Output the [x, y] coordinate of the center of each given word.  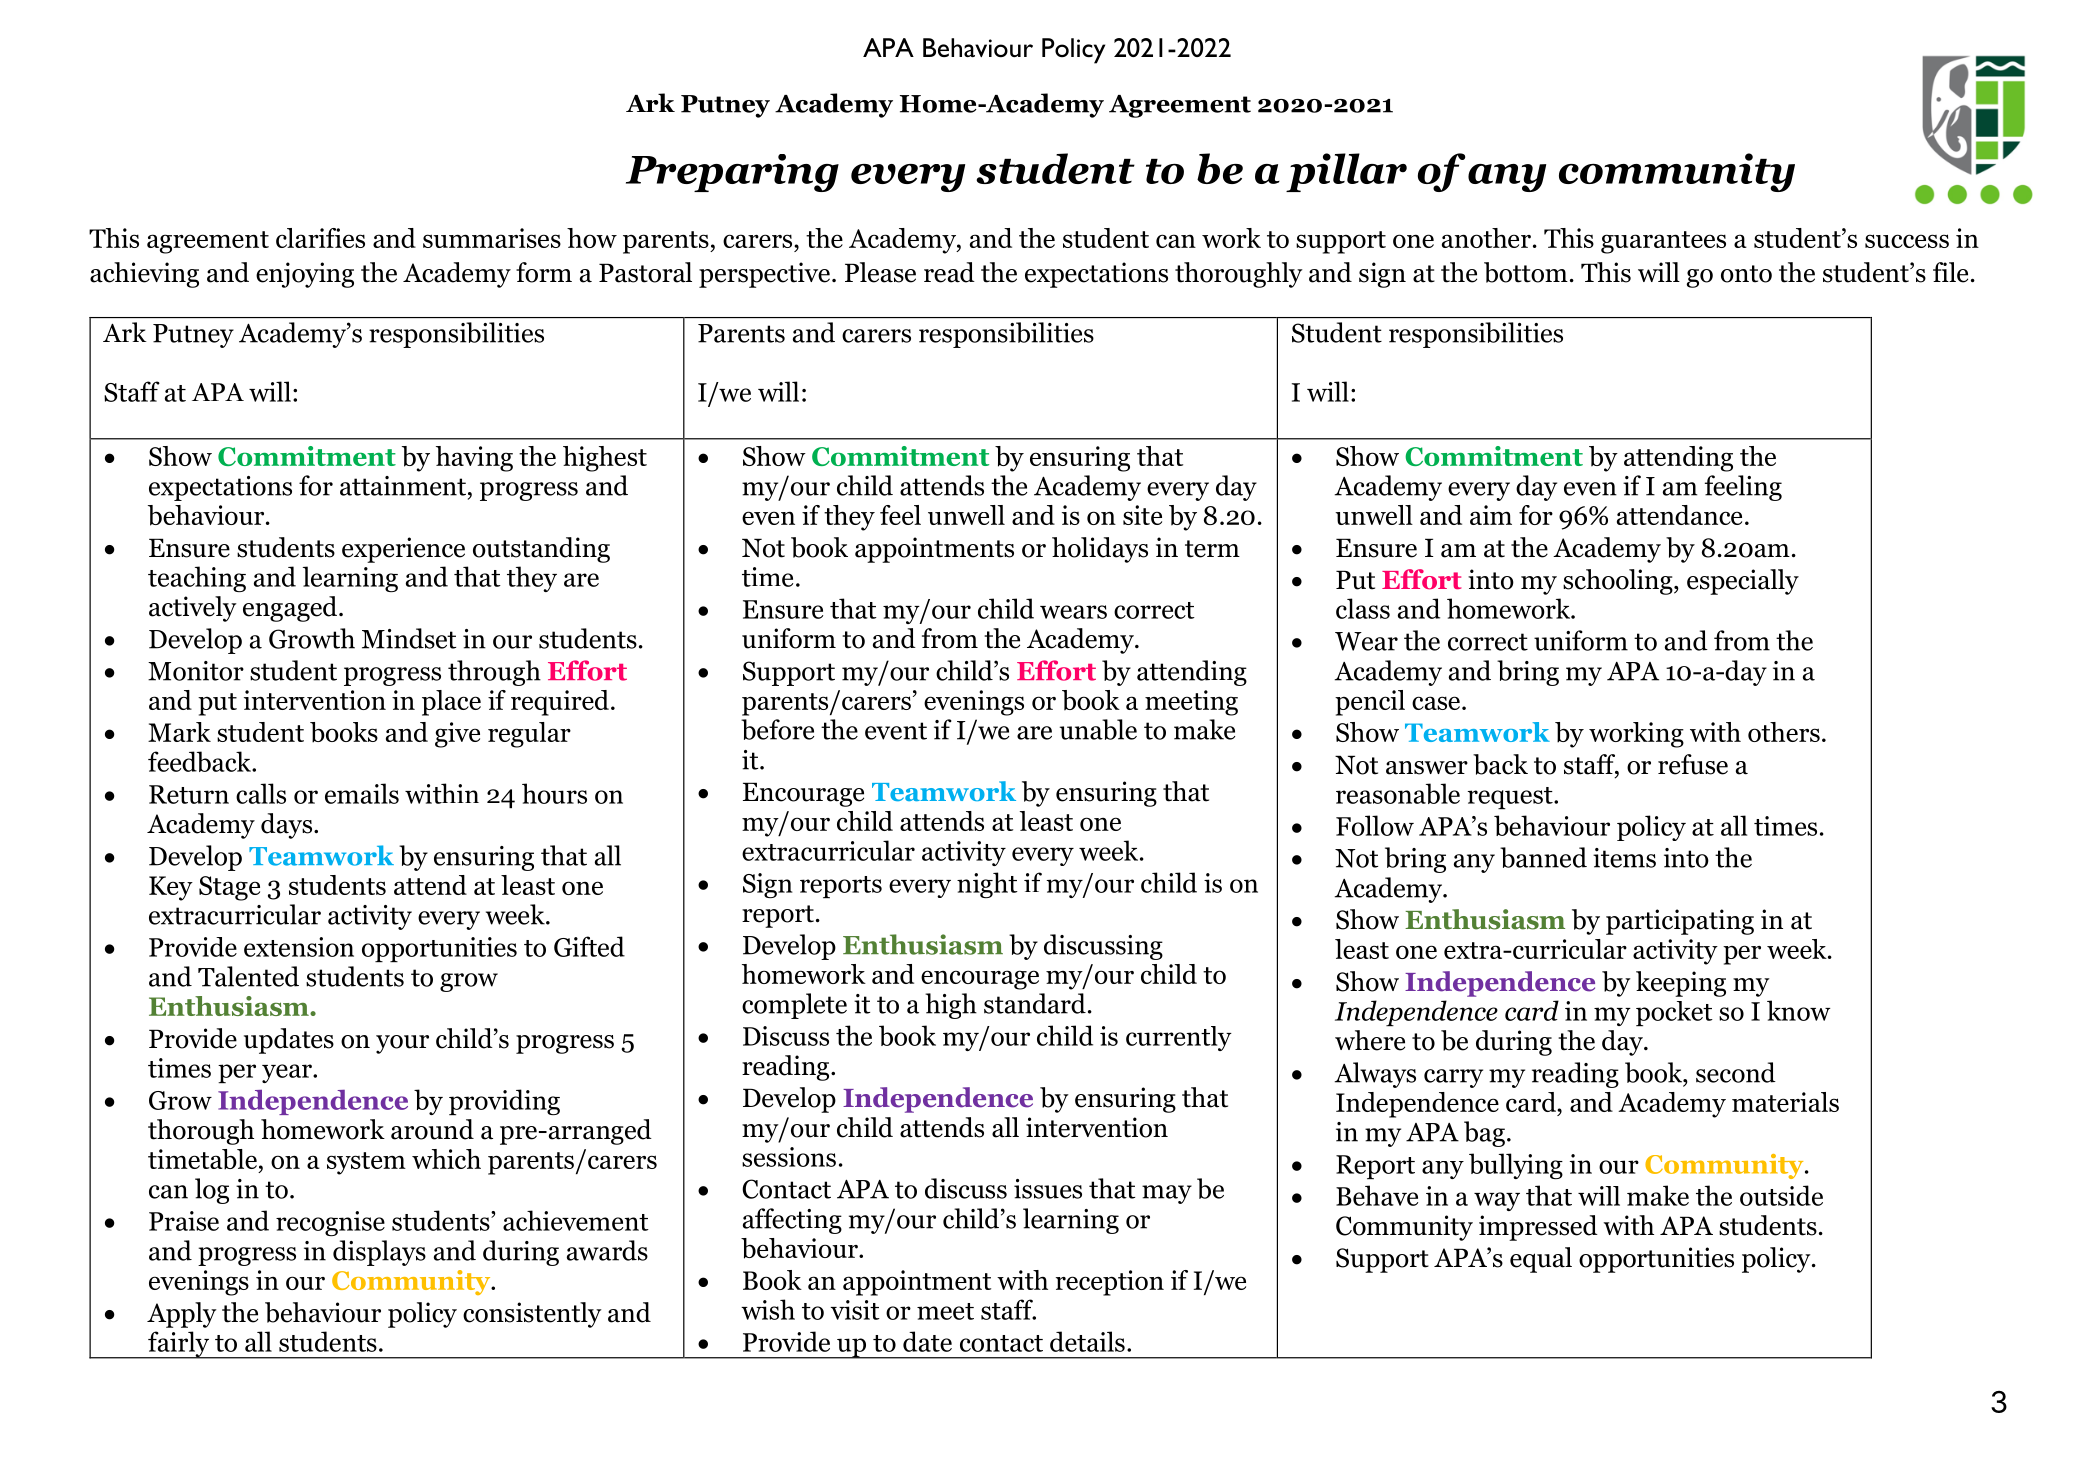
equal [1541, 1260]
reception [1110, 1283]
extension [299, 947]
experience [403, 550]
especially [1743, 582]
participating [1680, 922]
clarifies [320, 238]
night [987, 885]
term [1212, 549]
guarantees [1663, 242]
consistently [532, 1315]
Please [880, 272]
